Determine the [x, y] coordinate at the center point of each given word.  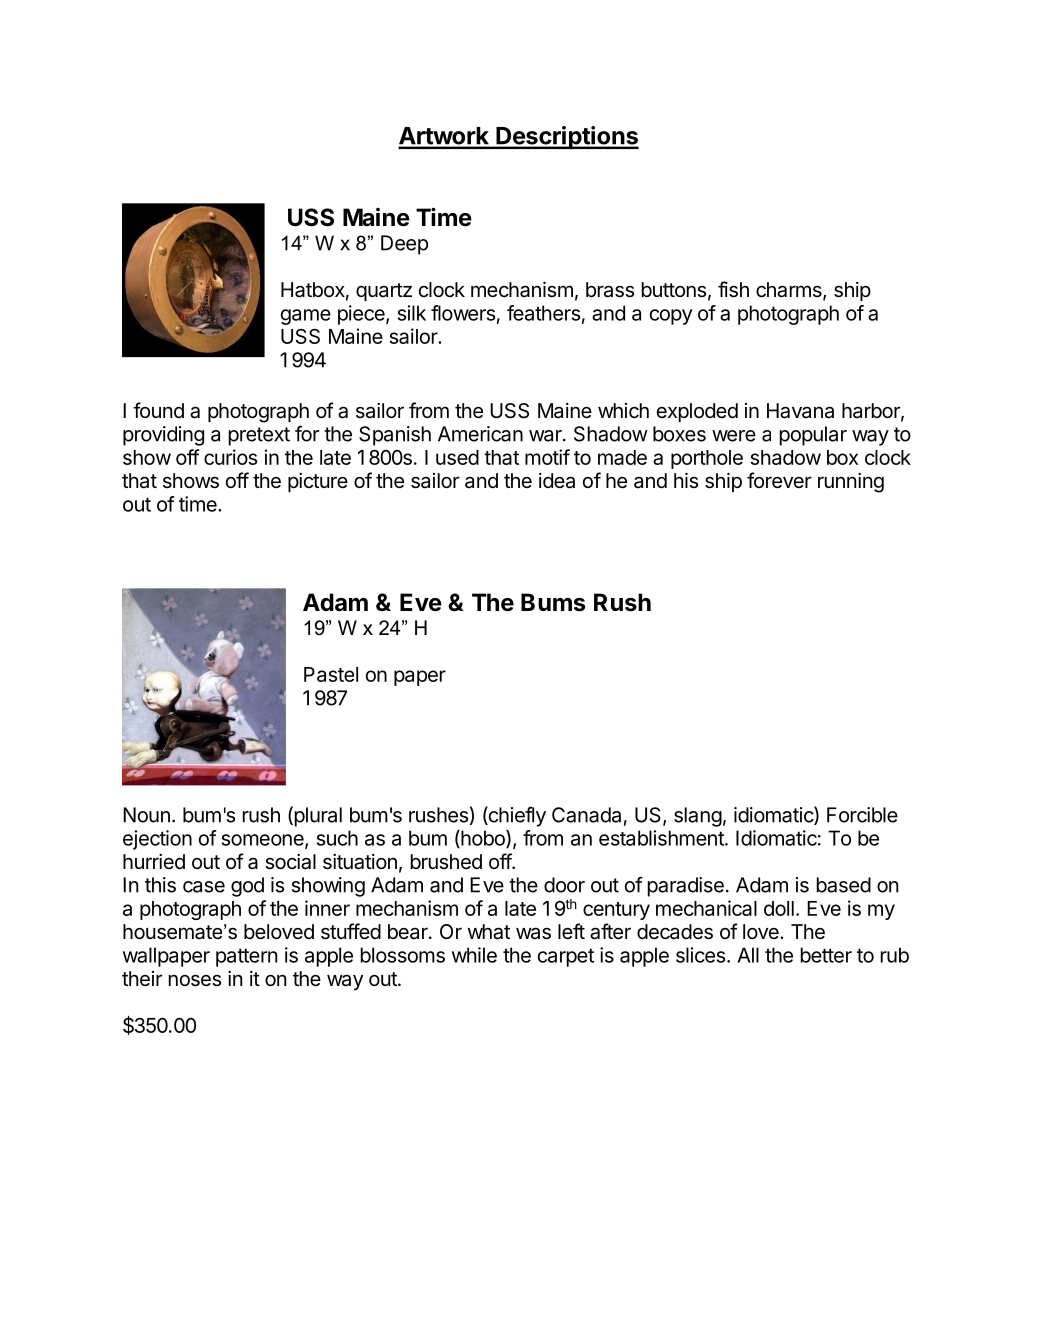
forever [779, 480]
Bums [553, 602]
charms [790, 291]
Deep [404, 245]
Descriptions [566, 137]
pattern [246, 957]
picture [318, 482]
